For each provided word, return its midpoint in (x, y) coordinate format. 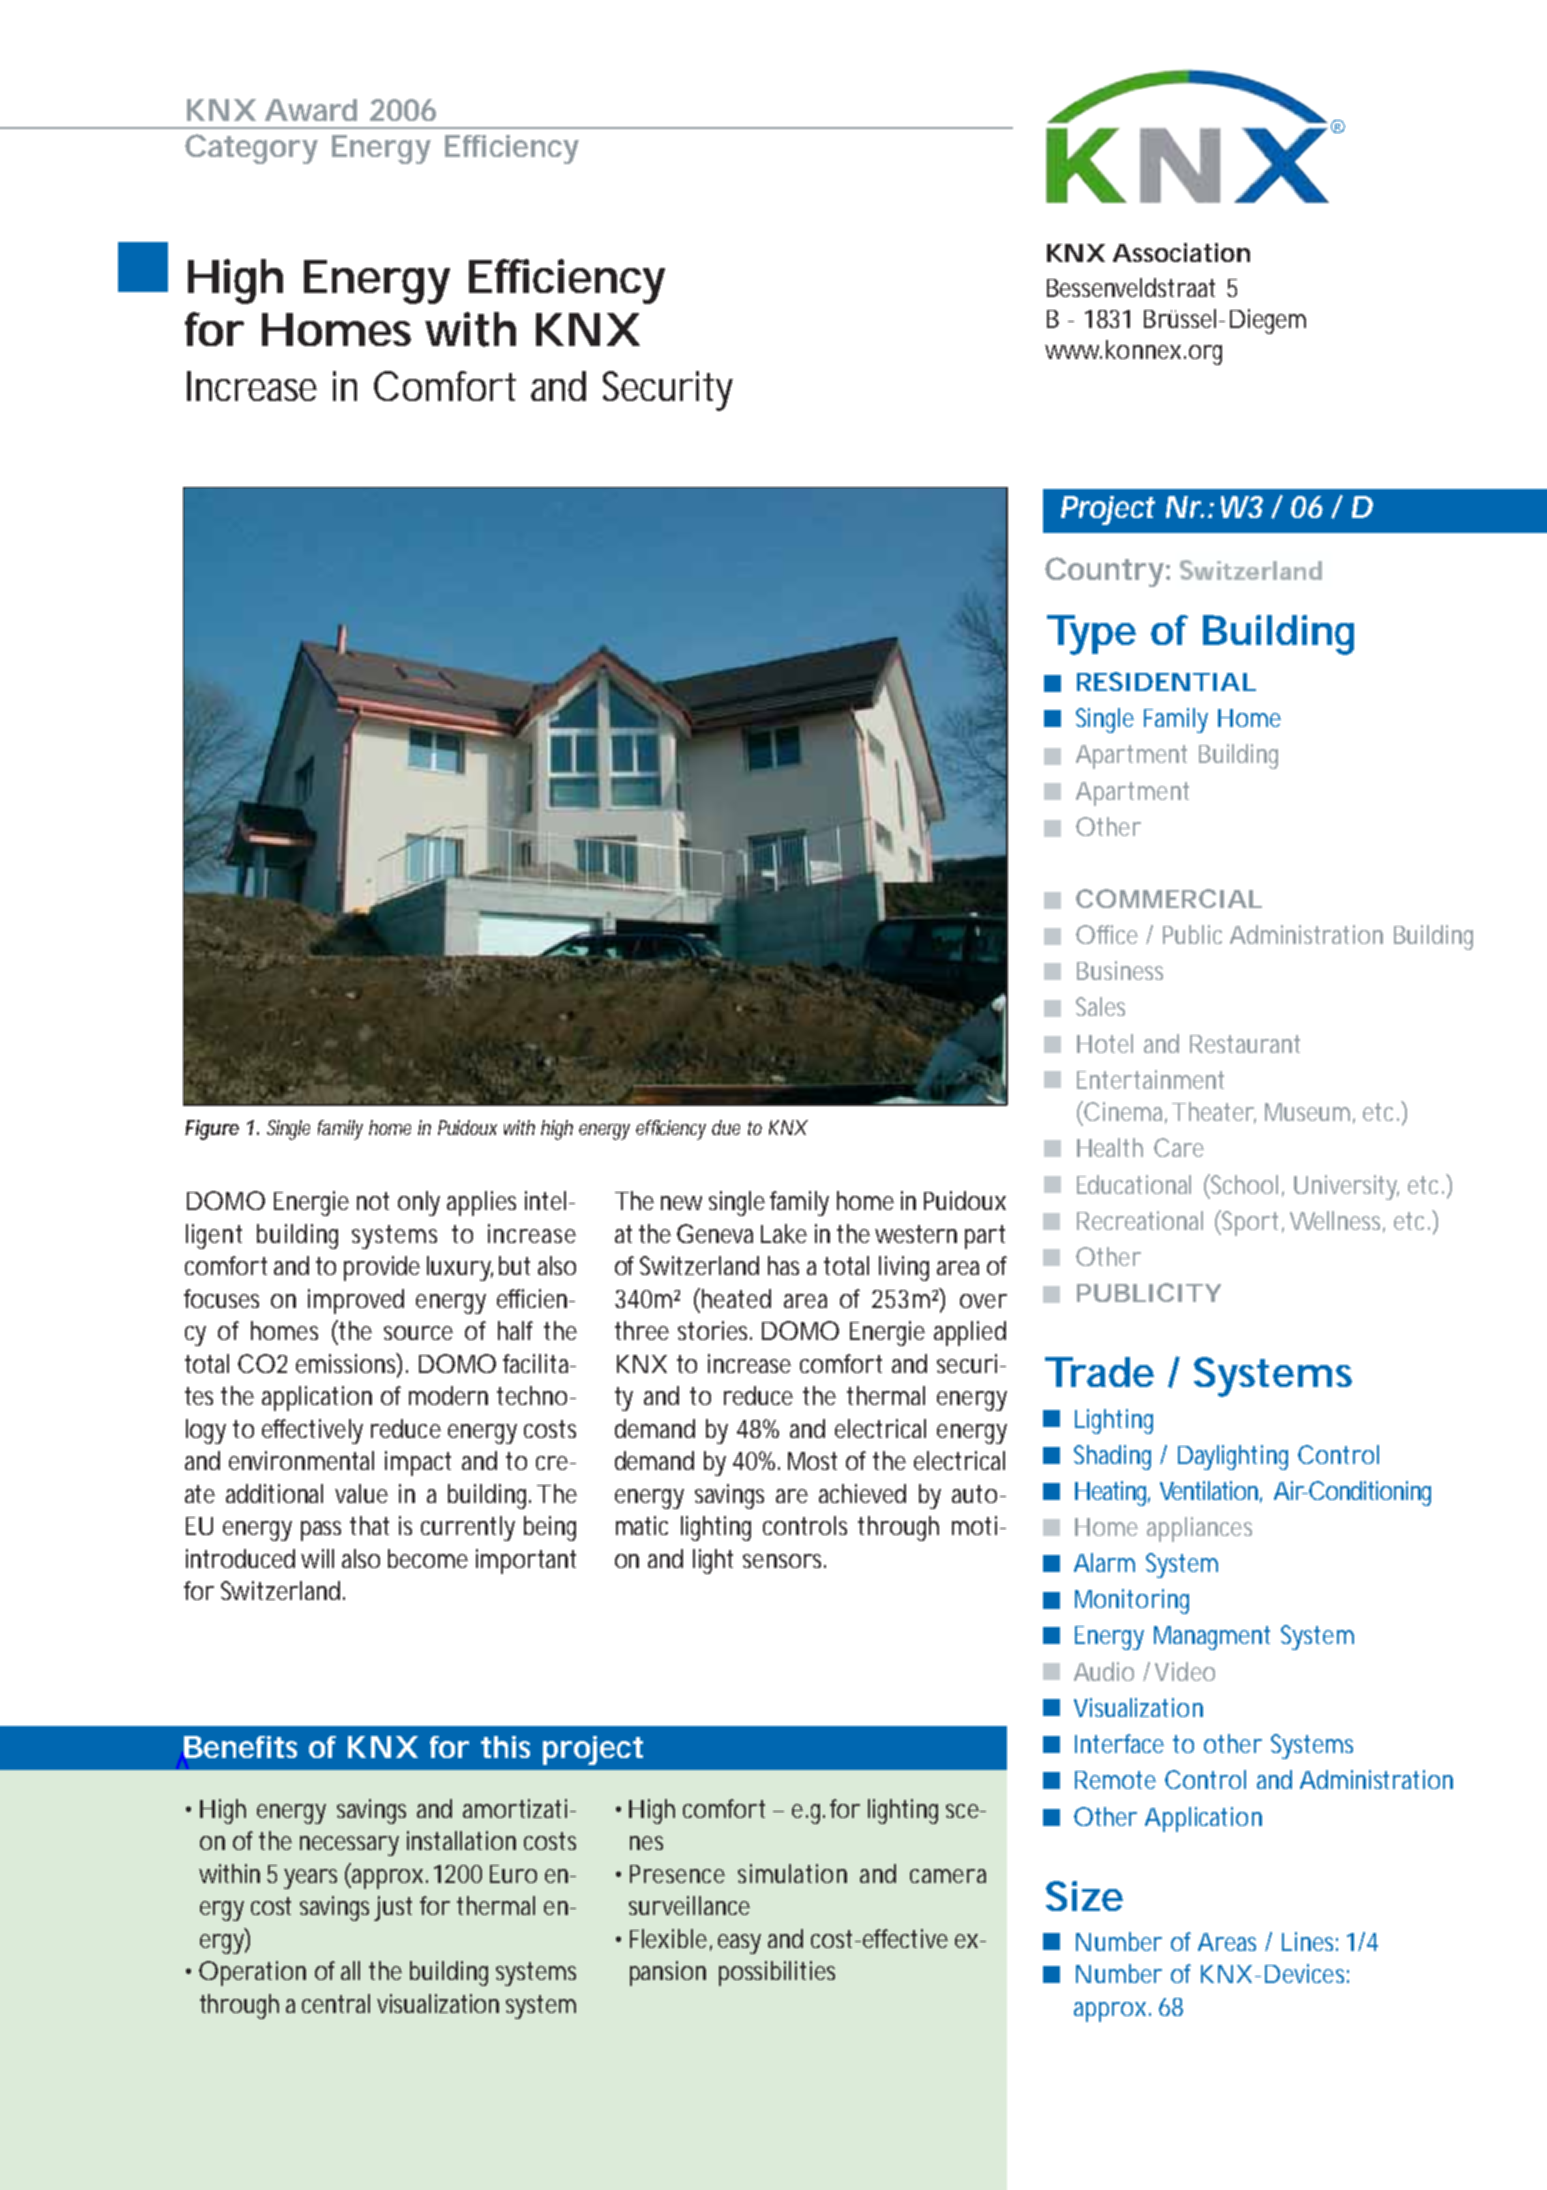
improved (356, 1301)
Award (311, 110)
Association (1181, 252)
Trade (1099, 1372)
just (393, 1908)
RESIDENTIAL (1166, 681)
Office (1107, 934)
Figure (212, 1130)
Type (1091, 635)
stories (715, 1330)
